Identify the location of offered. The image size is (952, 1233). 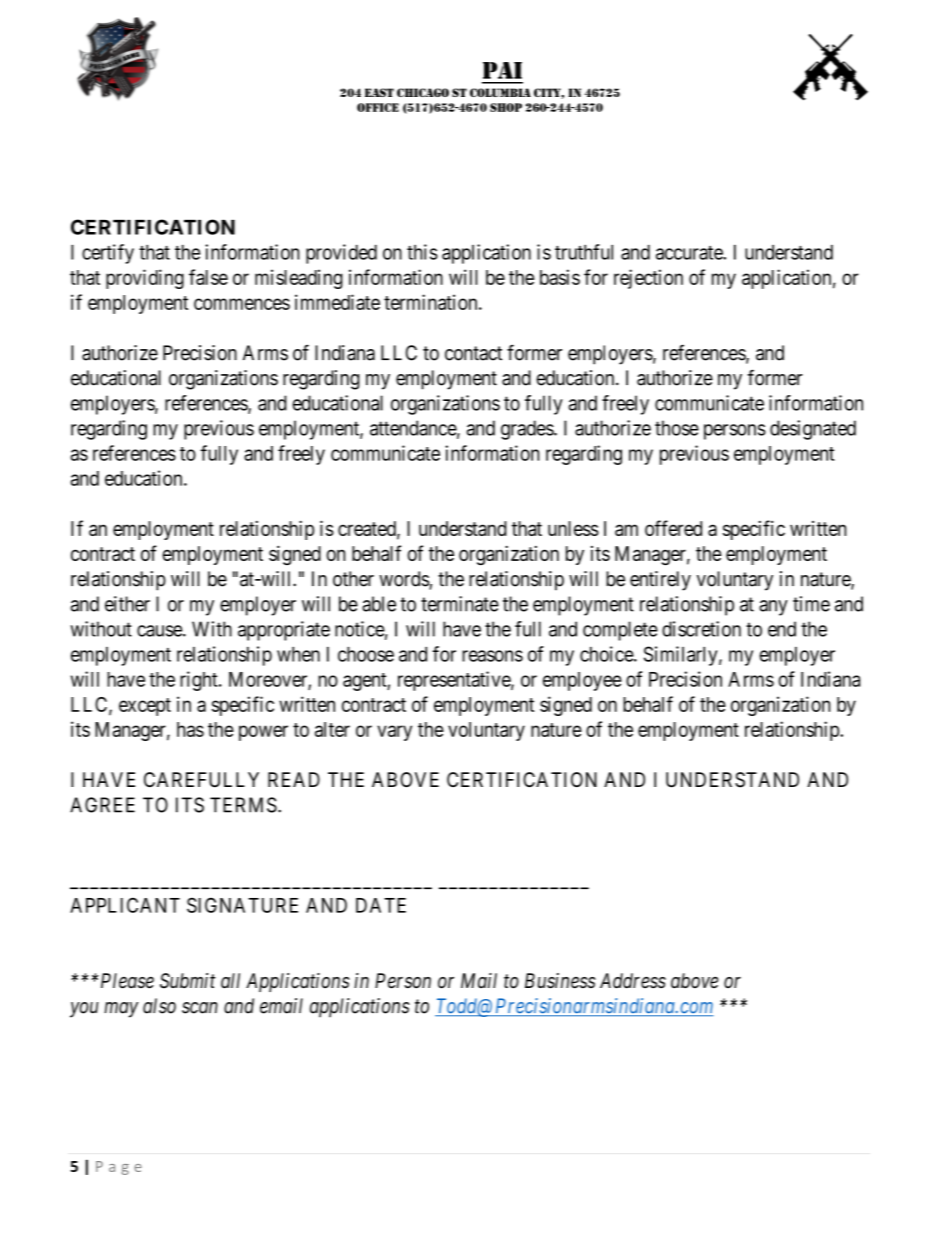
(673, 528).
